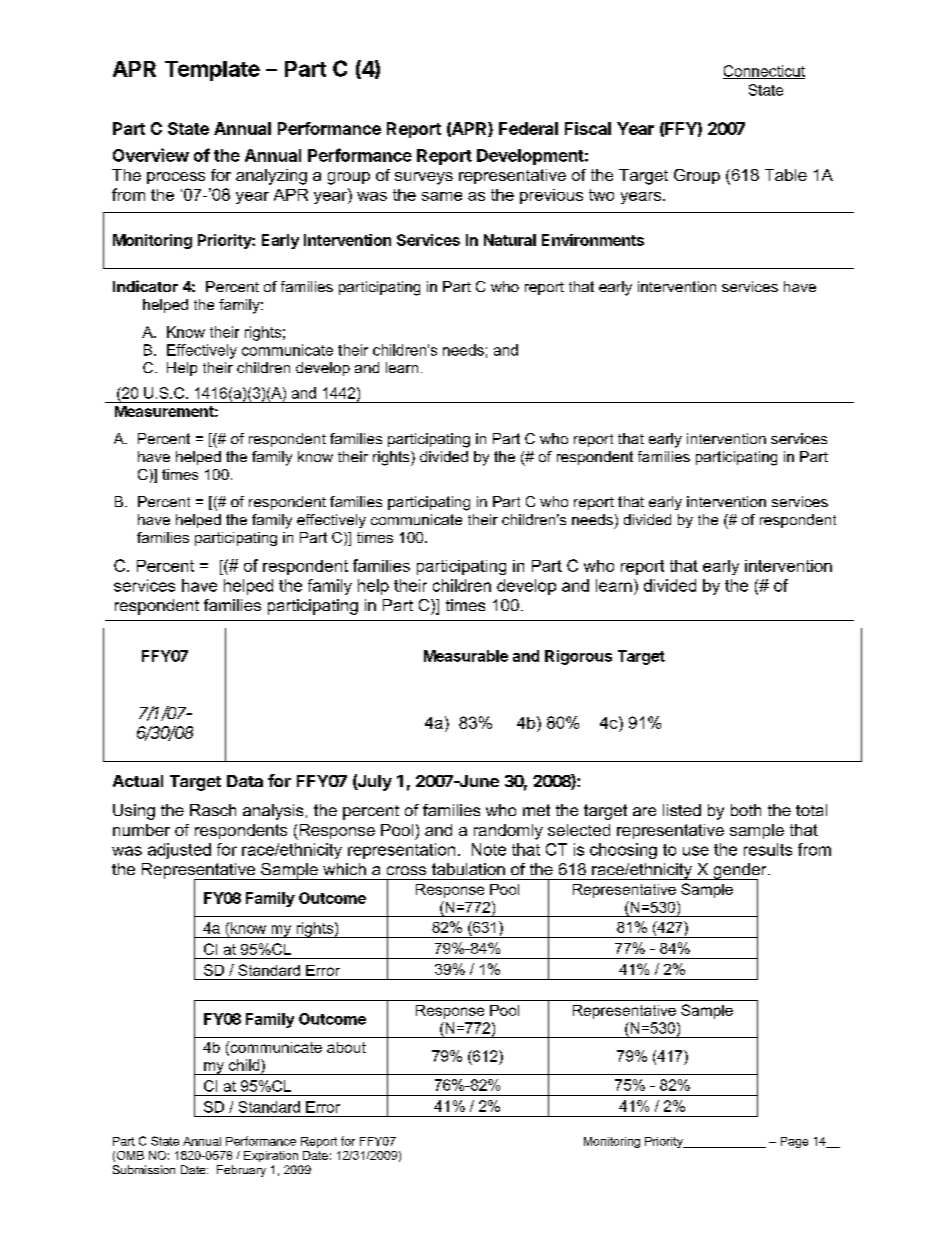 This page has height=1233, width=952. Describe the element at coordinates (510, 240) in the page. I see `Natural` at that location.
